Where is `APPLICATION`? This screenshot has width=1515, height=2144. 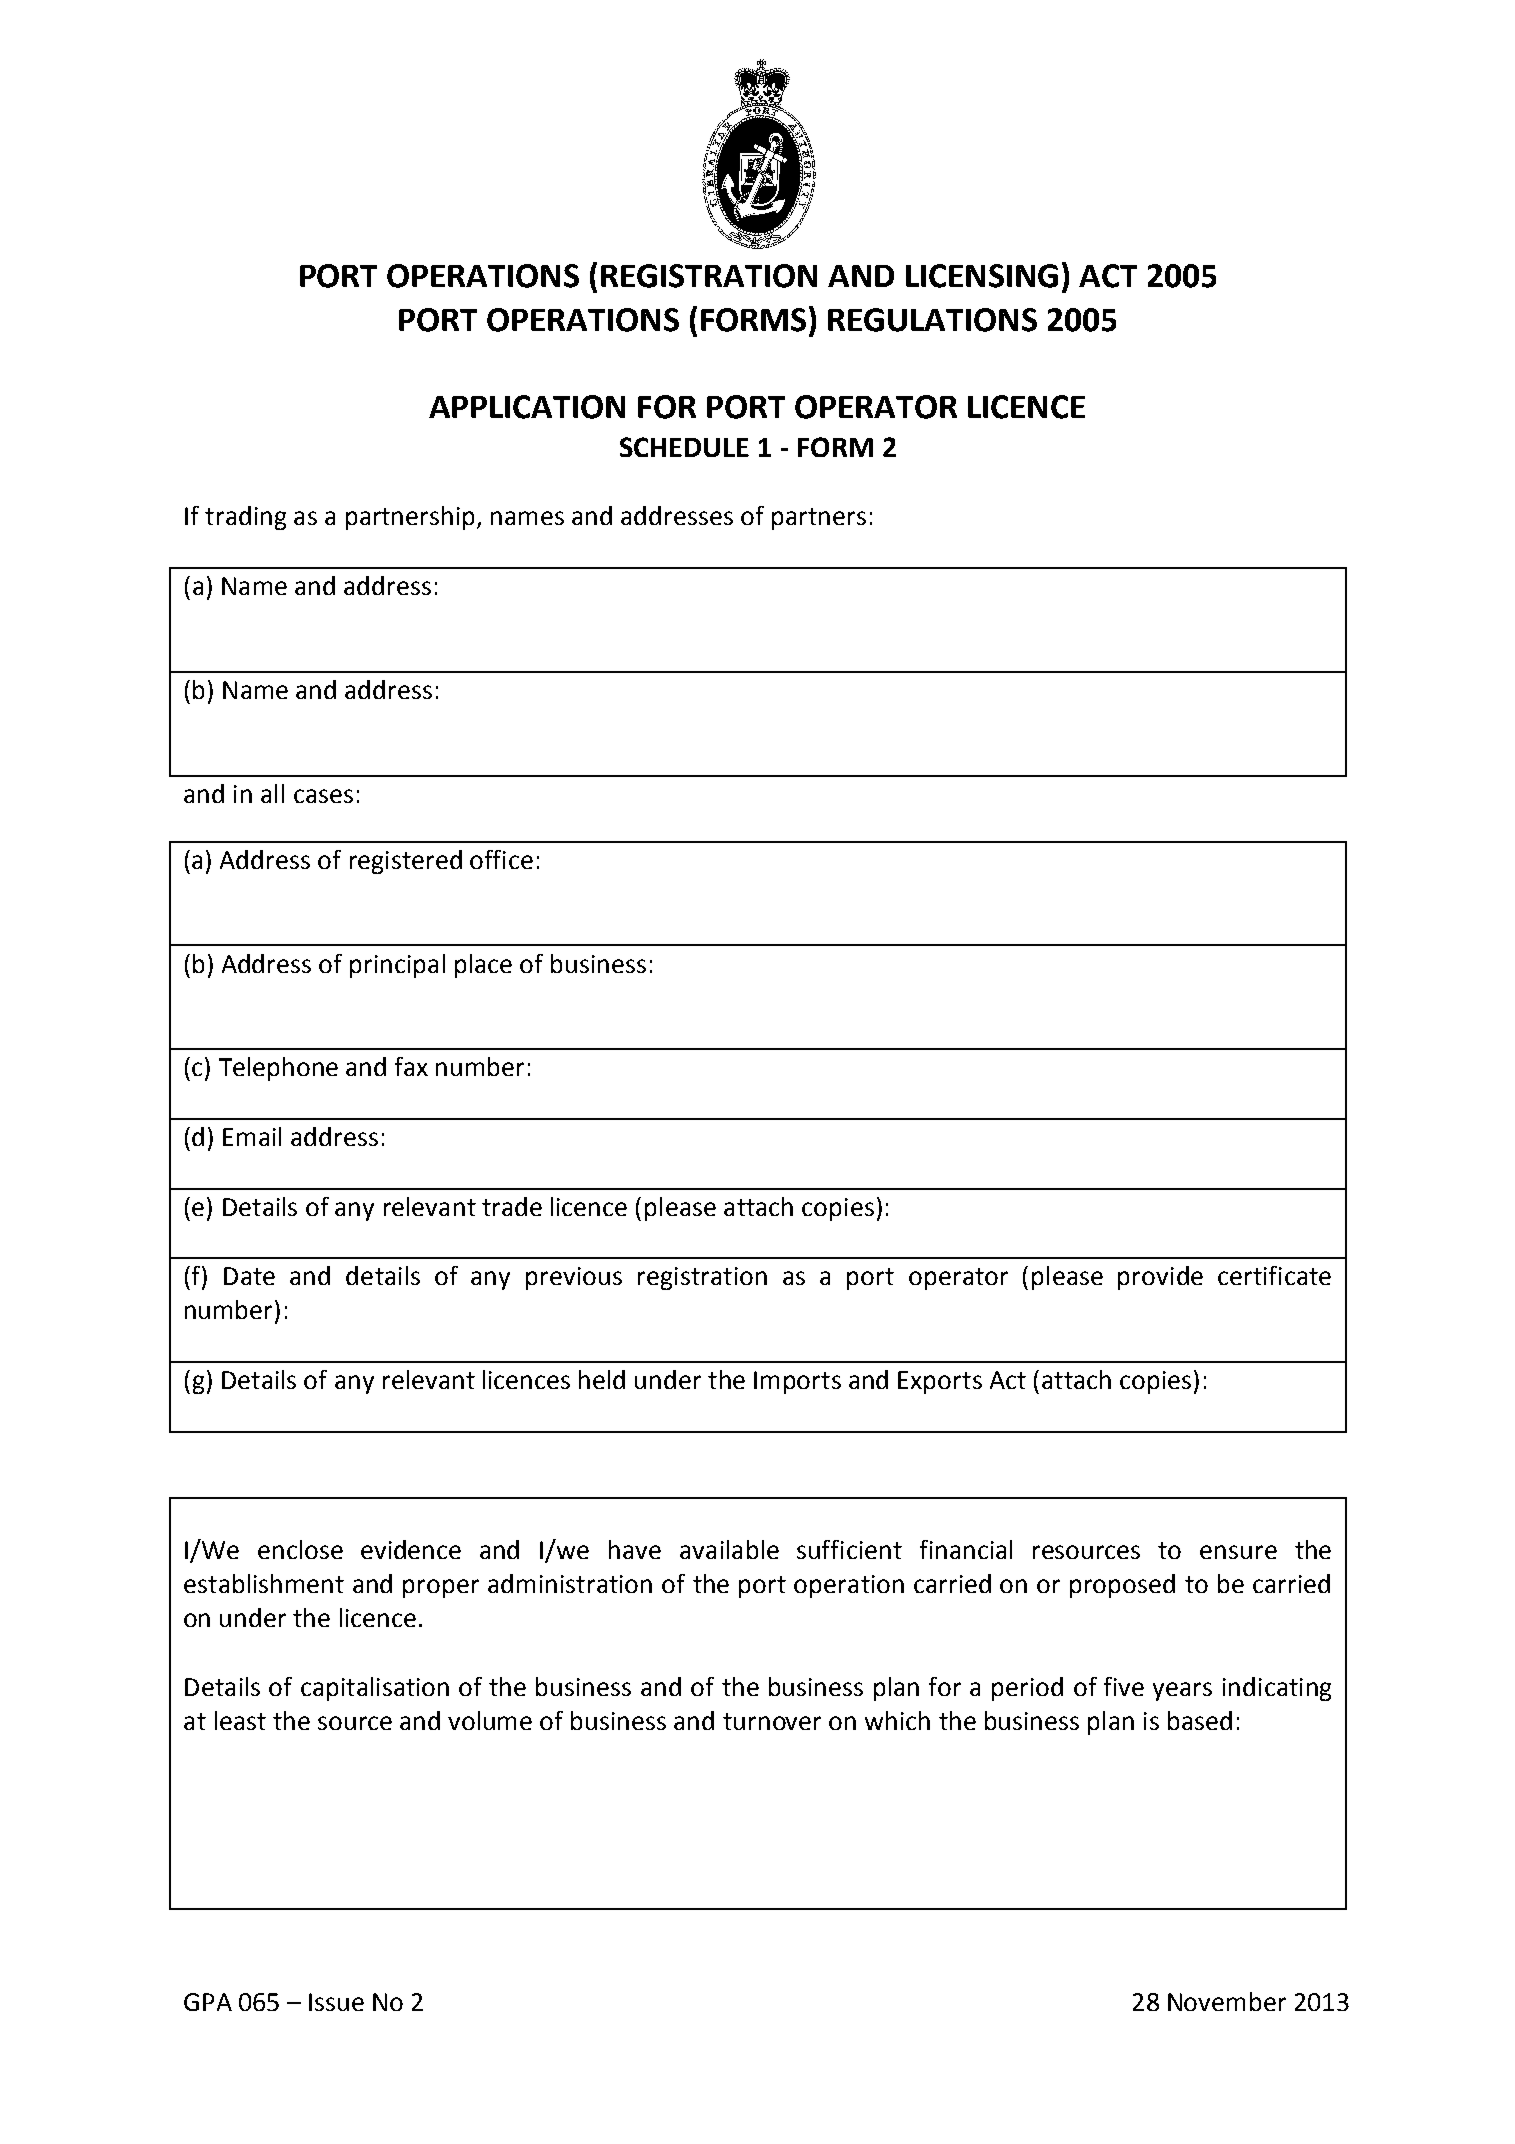 APPLICATION is located at coordinates (527, 407).
